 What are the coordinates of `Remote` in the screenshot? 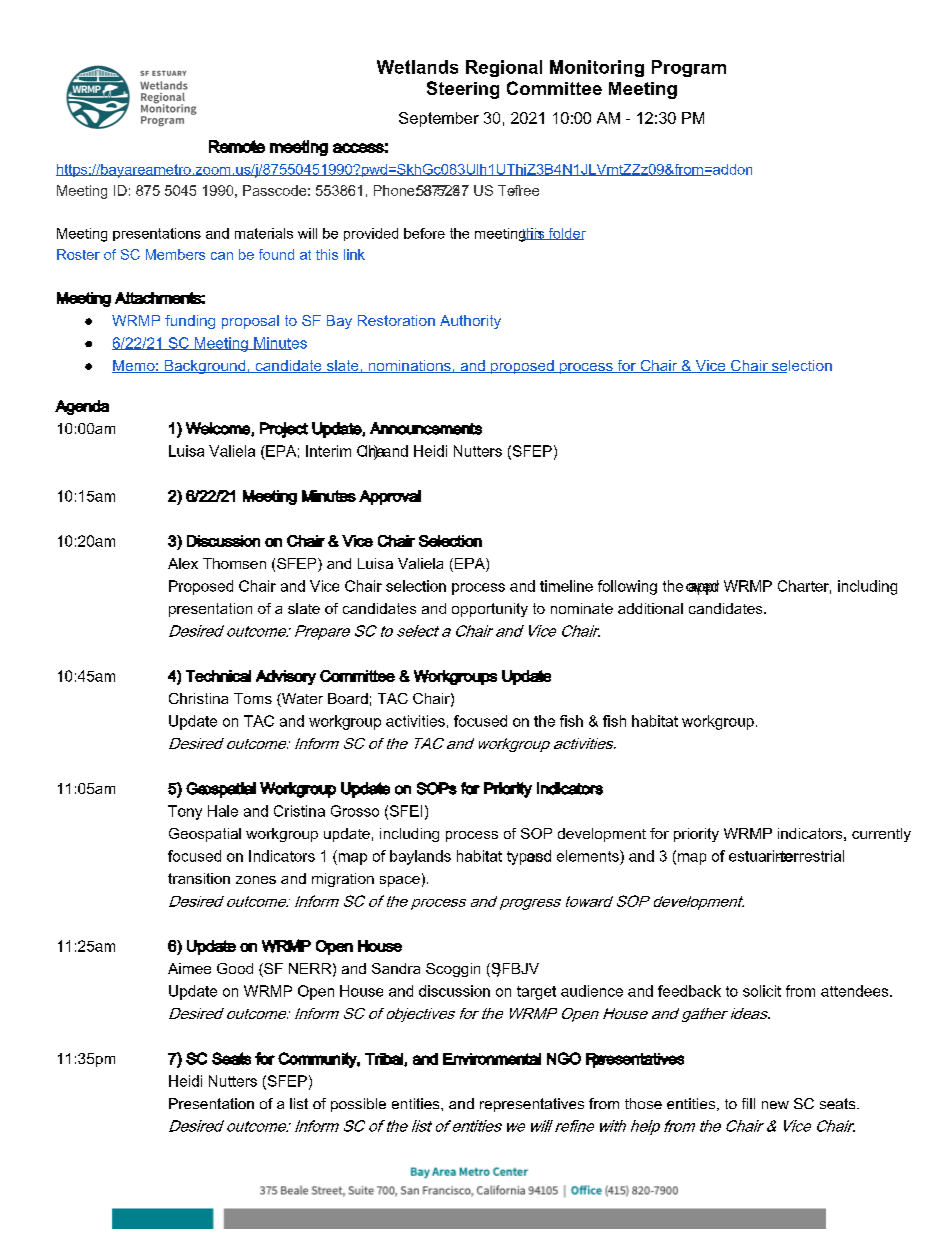 It's located at (237, 146).
